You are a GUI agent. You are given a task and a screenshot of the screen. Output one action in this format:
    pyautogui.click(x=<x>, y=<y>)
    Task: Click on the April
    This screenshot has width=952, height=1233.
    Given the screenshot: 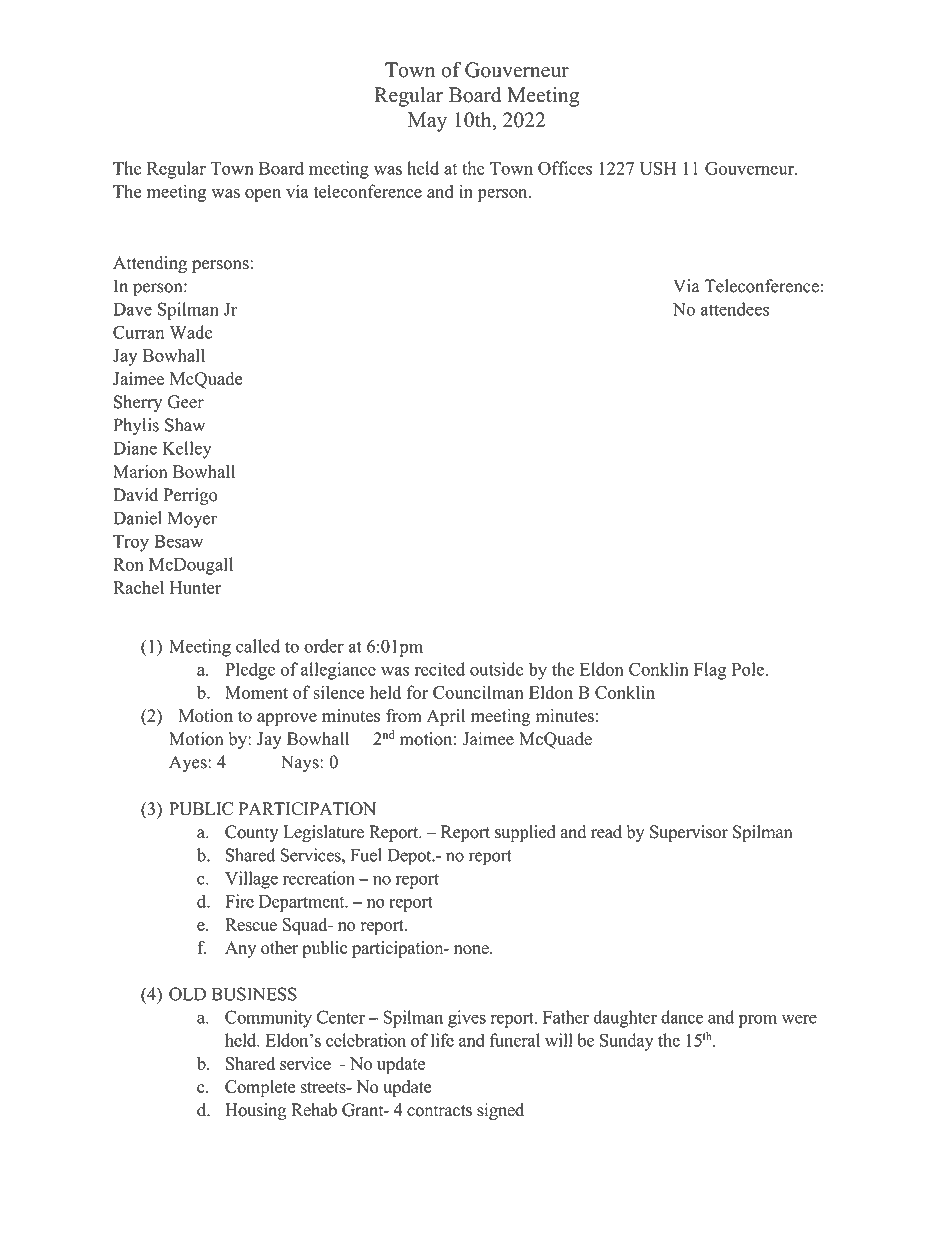 What is the action you would take?
    pyautogui.click(x=446, y=717)
